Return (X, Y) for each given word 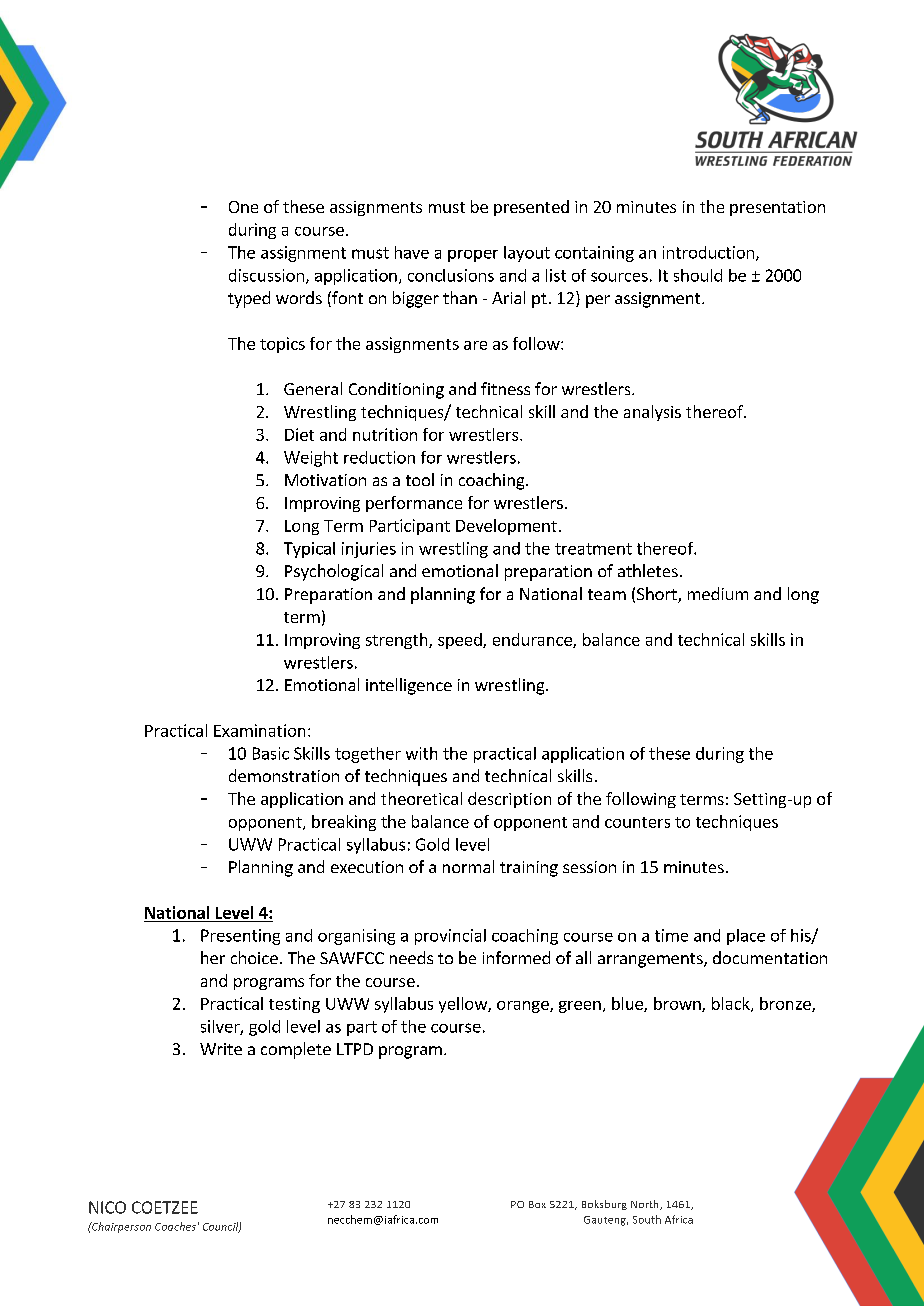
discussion (266, 275)
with (421, 753)
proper (473, 256)
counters (637, 822)
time (671, 935)
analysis (652, 413)
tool (420, 479)
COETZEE (165, 1207)
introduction (708, 252)
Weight (311, 459)
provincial (450, 937)
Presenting (240, 937)
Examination (259, 730)
